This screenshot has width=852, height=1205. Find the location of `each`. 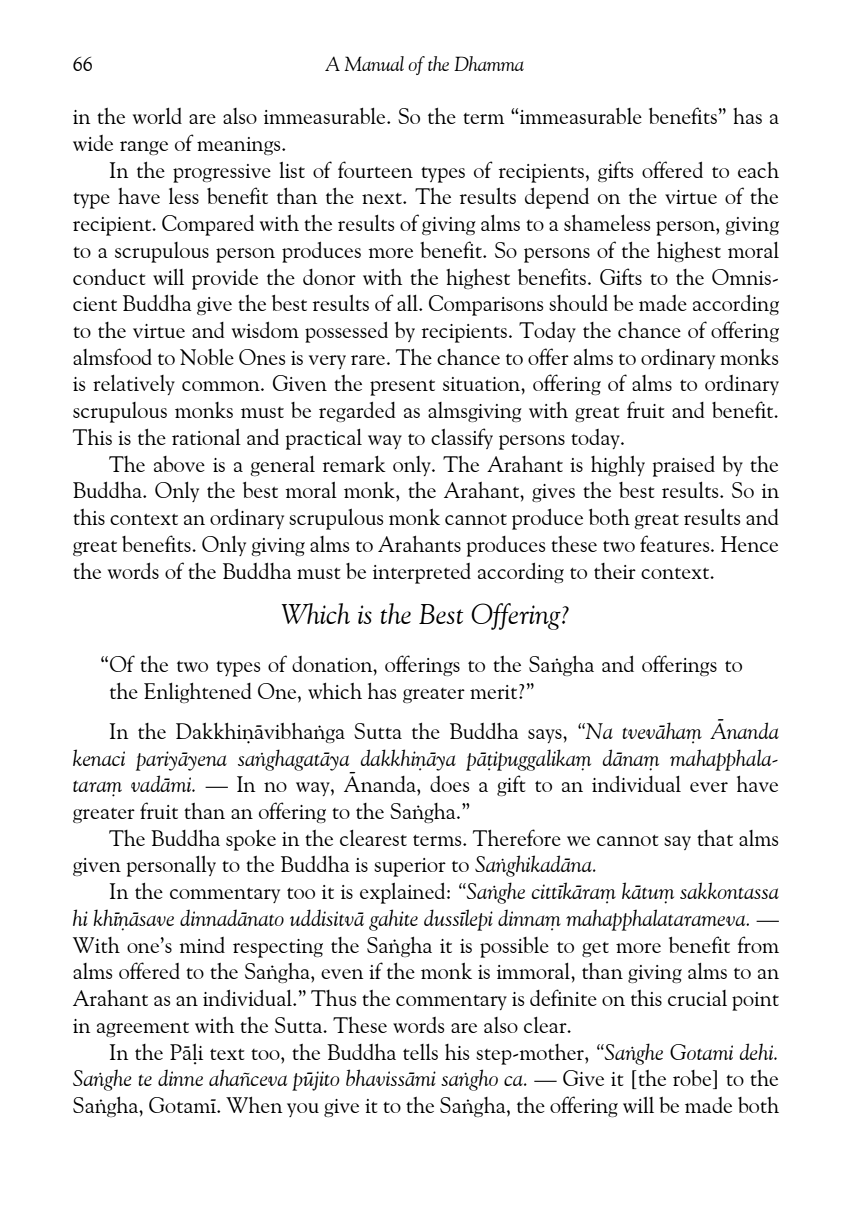

each is located at coordinates (758, 170).
